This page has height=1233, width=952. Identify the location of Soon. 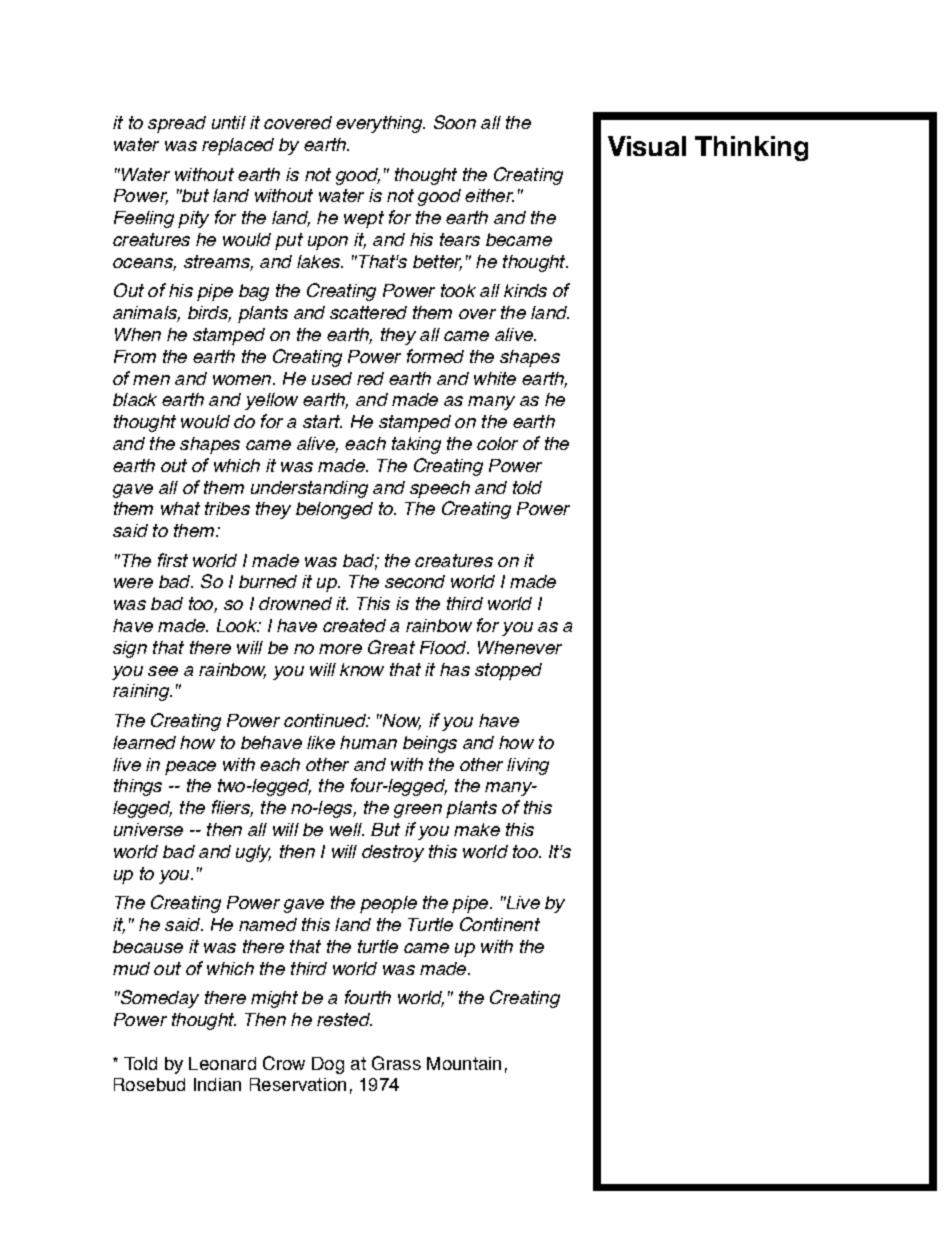
(455, 122).
